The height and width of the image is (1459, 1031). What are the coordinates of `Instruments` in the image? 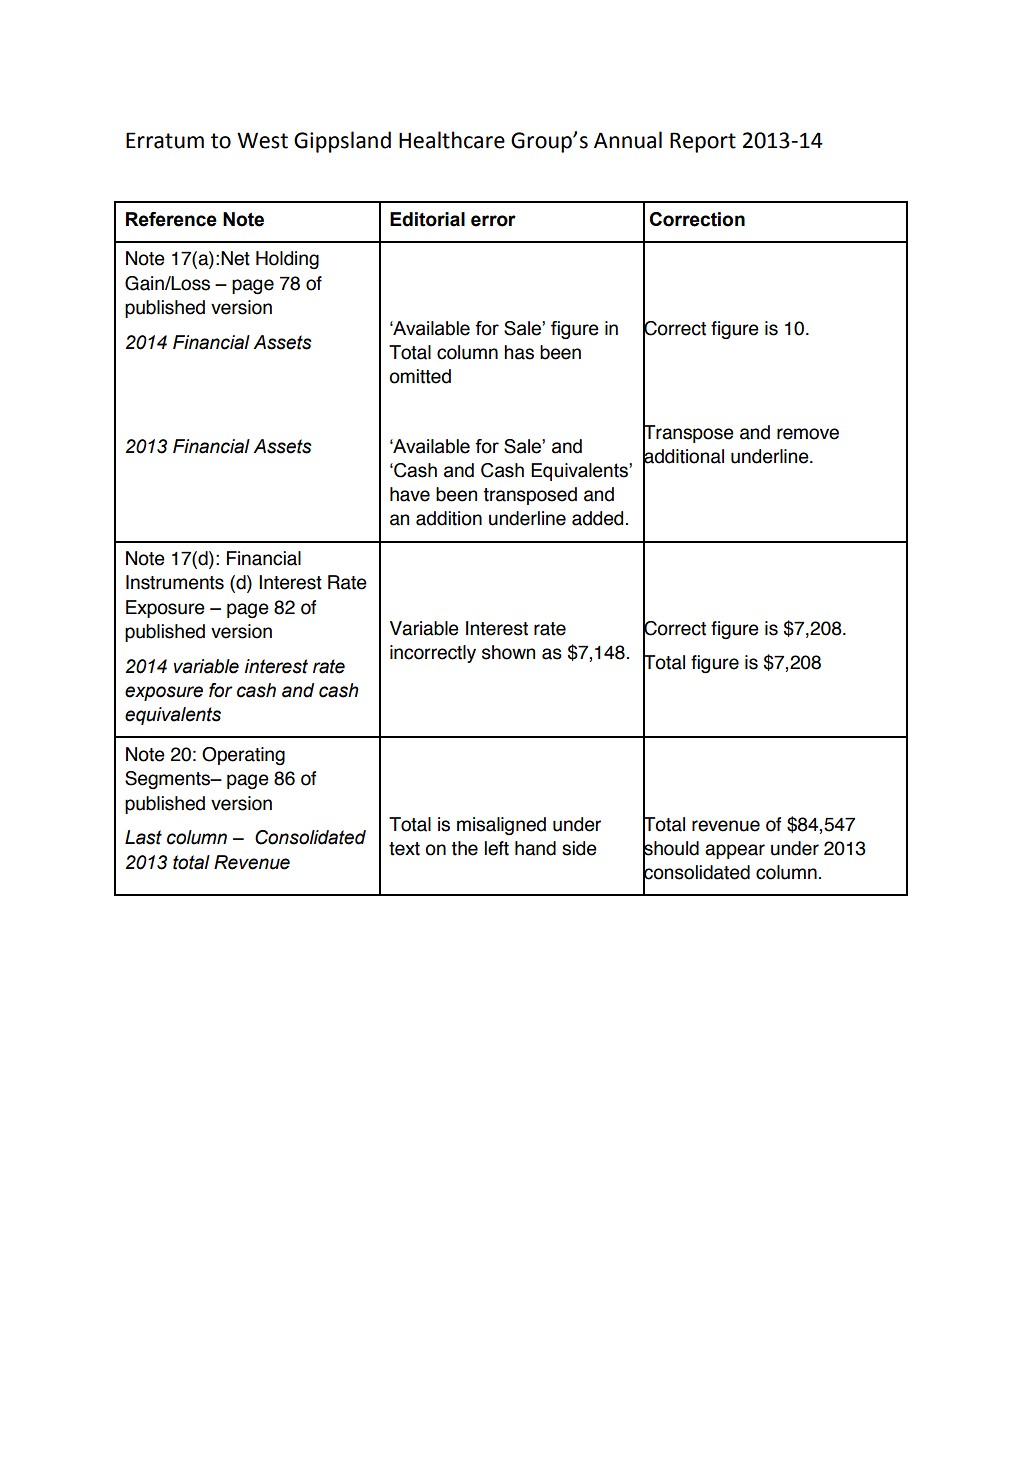 It's located at (175, 582).
